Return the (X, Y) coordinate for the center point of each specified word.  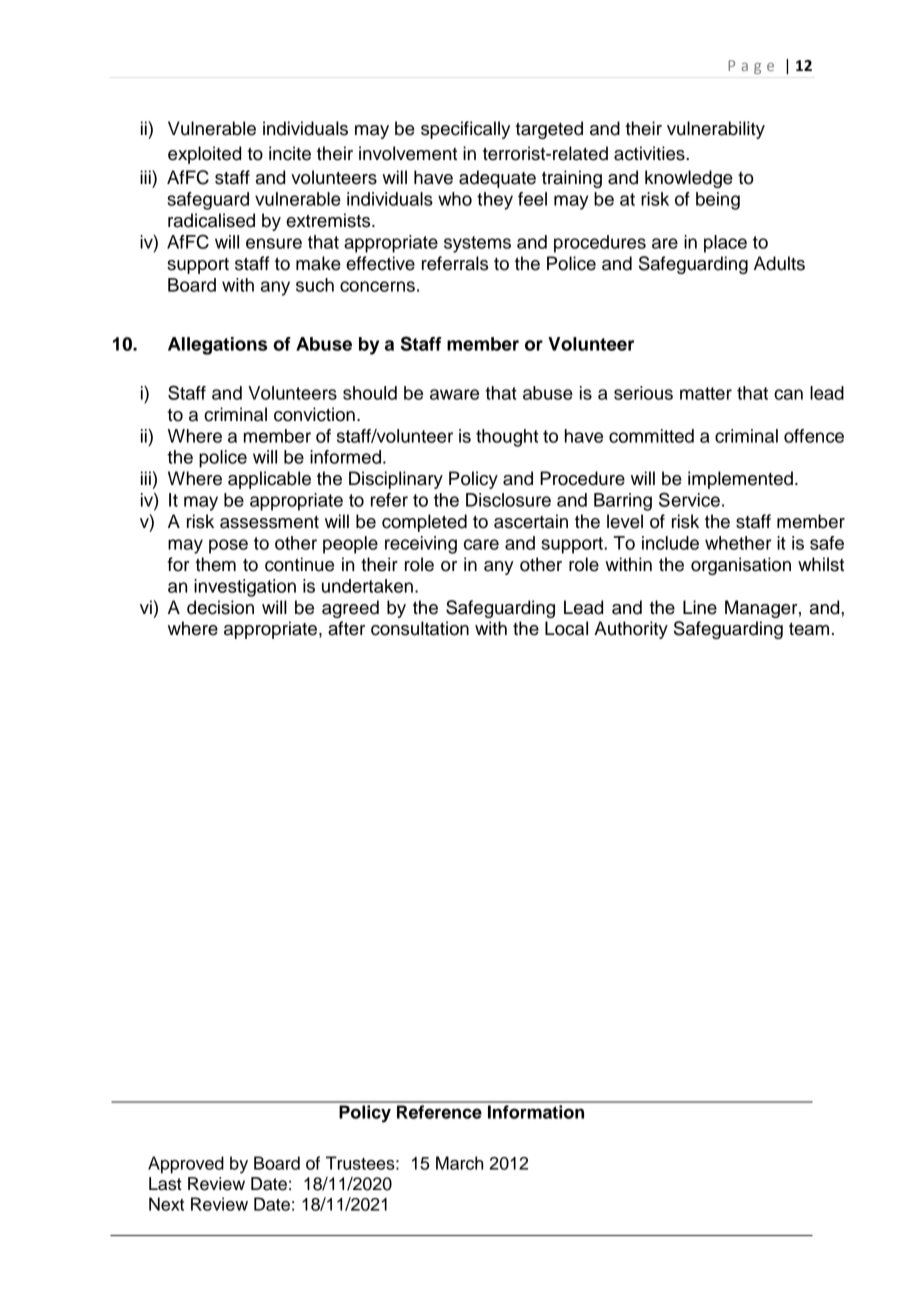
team (809, 629)
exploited (204, 155)
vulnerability (716, 130)
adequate (497, 179)
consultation (420, 628)
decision (220, 607)
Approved (186, 1165)
